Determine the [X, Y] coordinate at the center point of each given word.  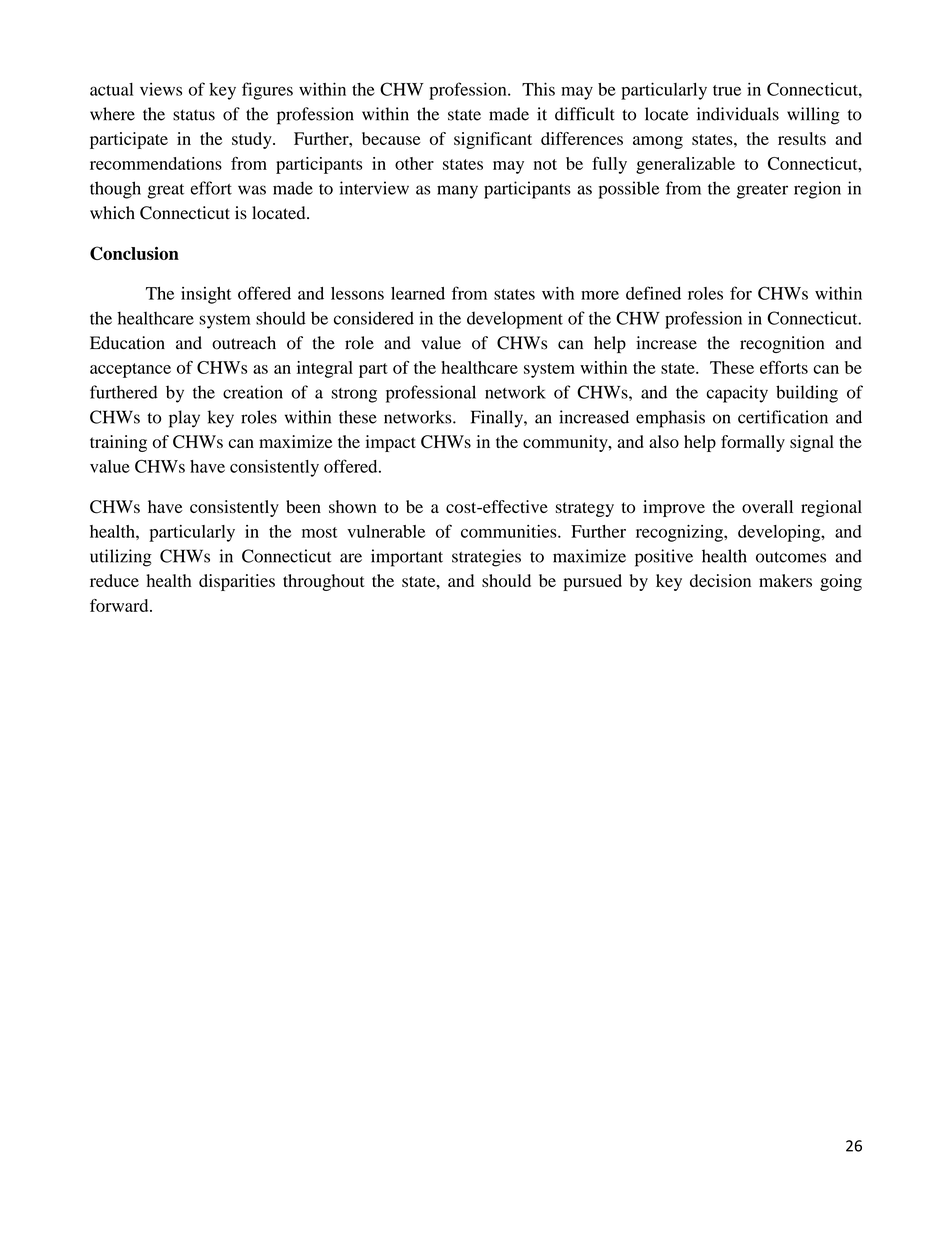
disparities [237, 582]
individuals [738, 114]
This [538, 89]
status [194, 115]
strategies [486, 558]
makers [785, 580]
